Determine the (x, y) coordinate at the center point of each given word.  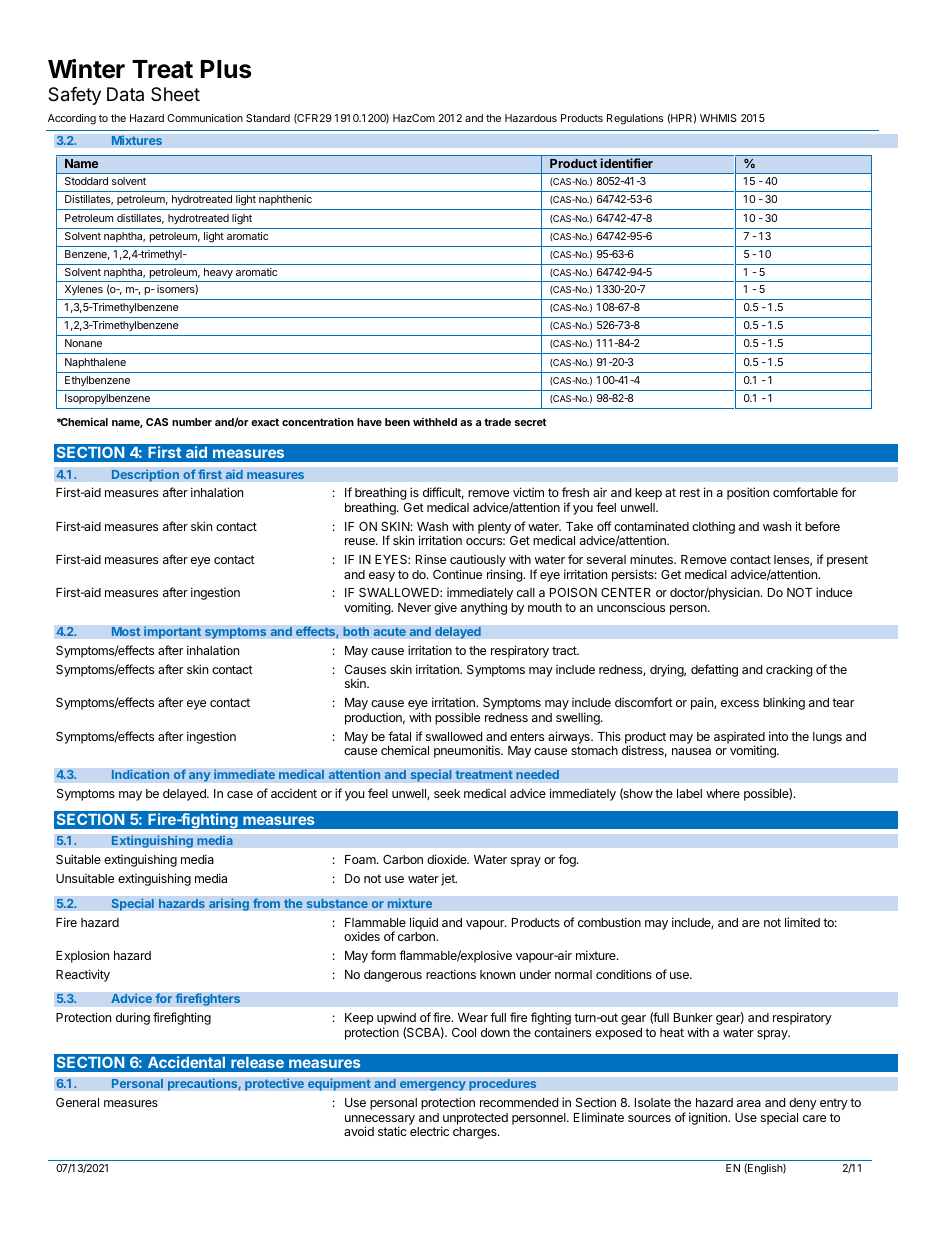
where (723, 793)
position (748, 493)
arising (229, 904)
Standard (268, 118)
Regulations (635, 119)
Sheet (175, 94)
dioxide (448, 859)
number (192, 422)
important (172, 632)
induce (834, 592)
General (77, 1102)
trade (497, 422)
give (445, 608)
